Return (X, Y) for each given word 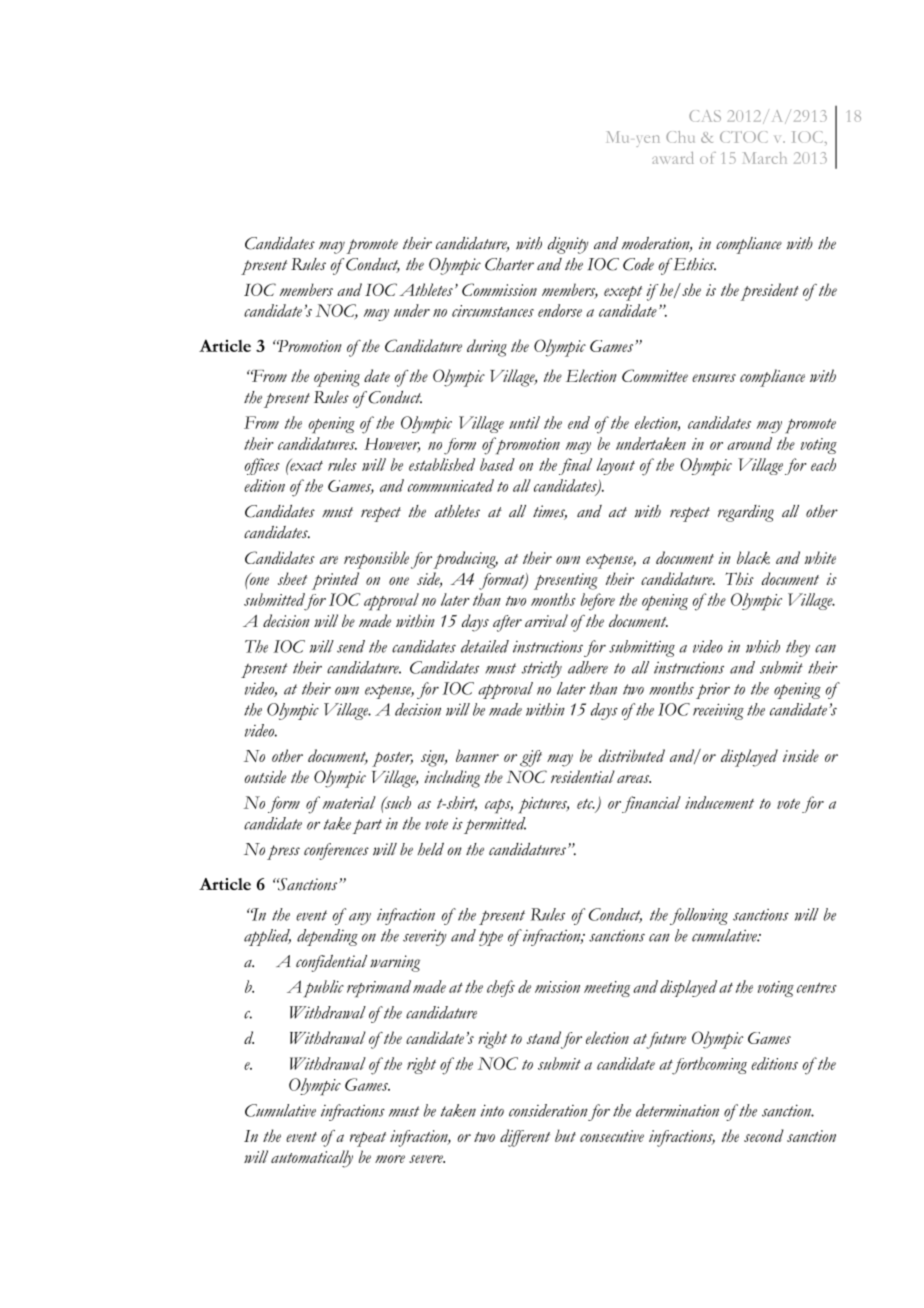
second (764, 1135)
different (525, 1138)
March (765, 158)
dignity (568, 245)
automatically (312, 1159)
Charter (509, 264)
